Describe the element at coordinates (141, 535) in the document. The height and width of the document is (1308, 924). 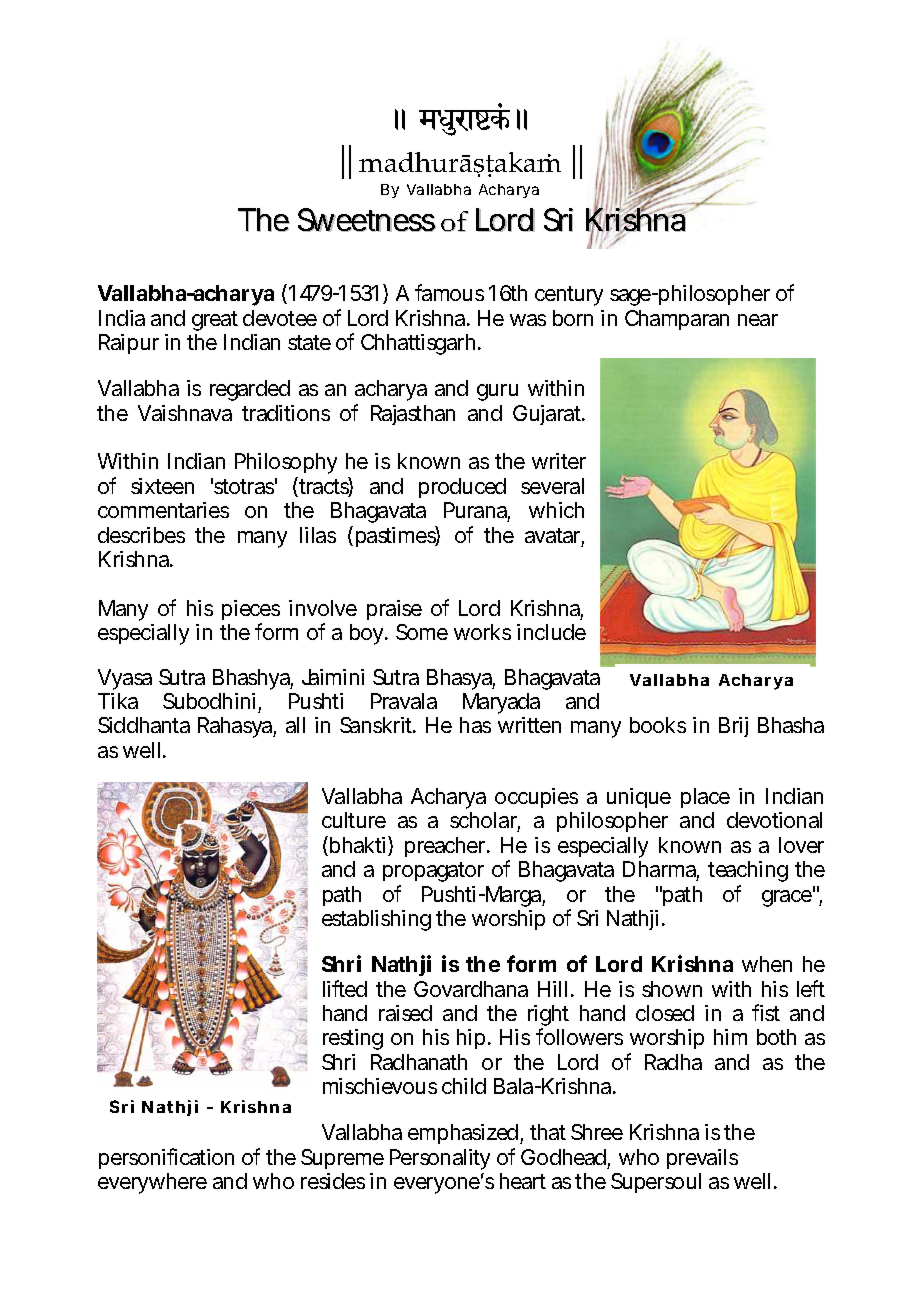
I see `describes` at that location.
